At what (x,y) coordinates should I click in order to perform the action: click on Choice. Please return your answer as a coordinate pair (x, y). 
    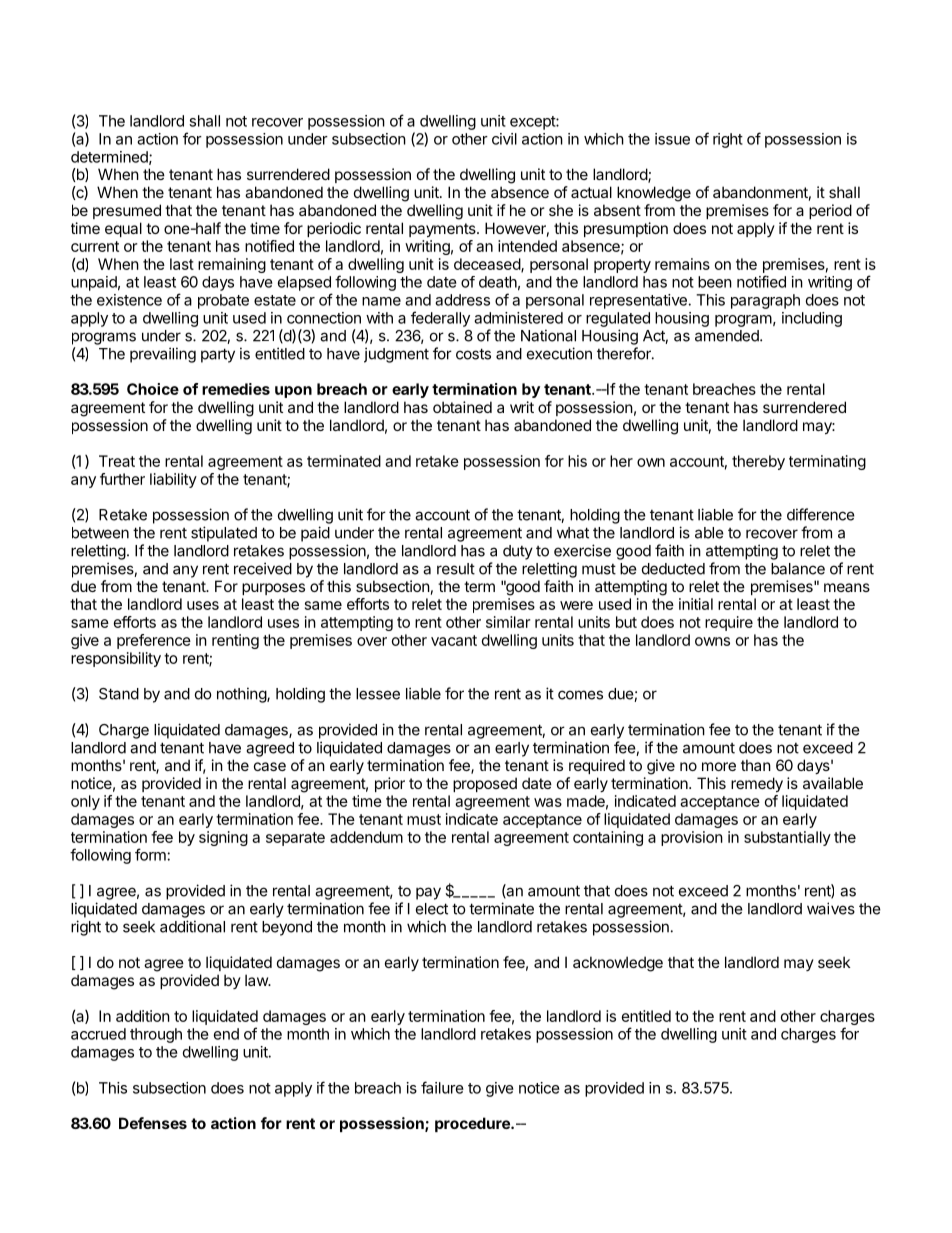
    Looking at the image, I should click on (153, 389).
